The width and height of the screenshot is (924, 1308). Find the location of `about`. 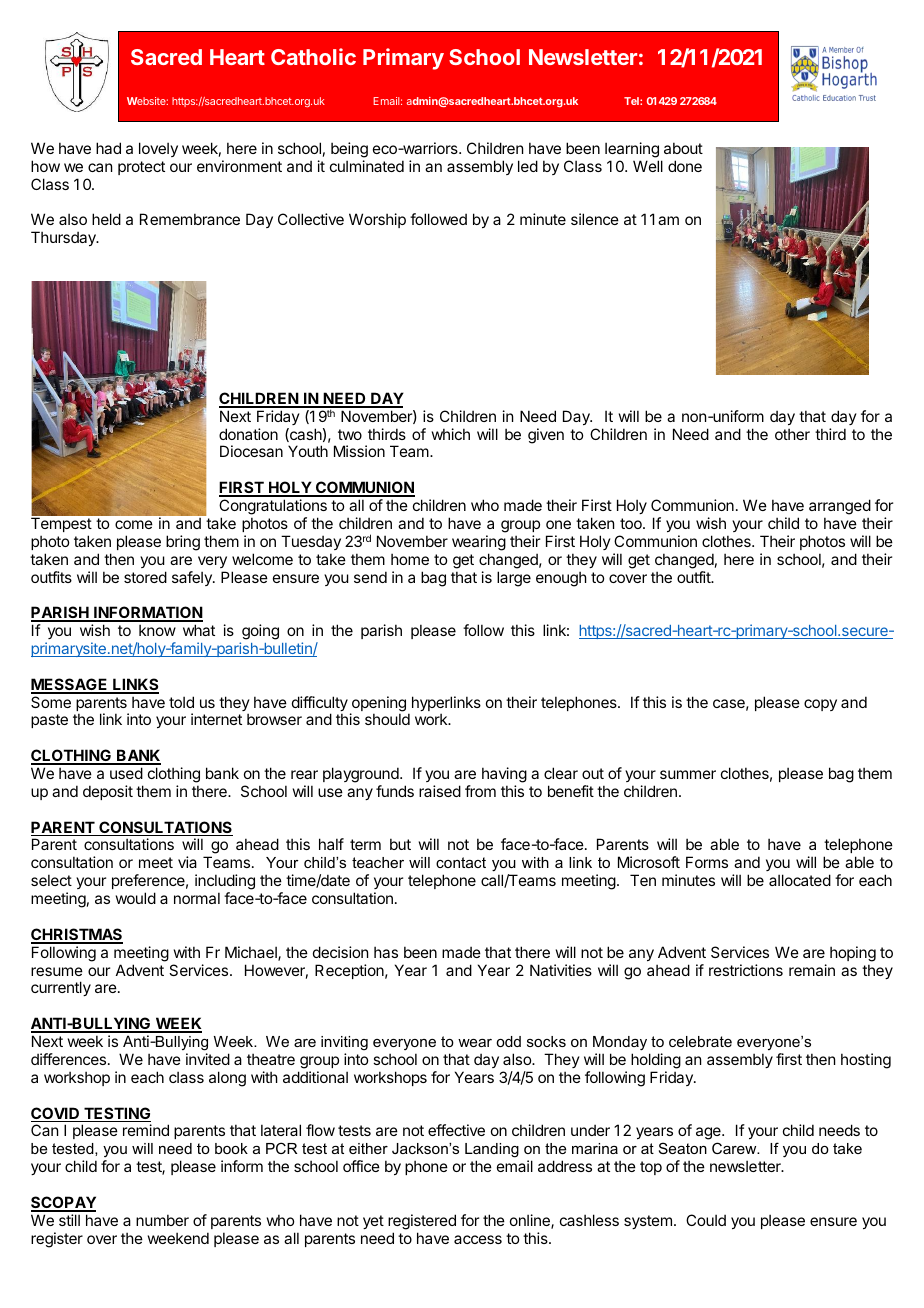

about is located at coordinates (683, 148).
